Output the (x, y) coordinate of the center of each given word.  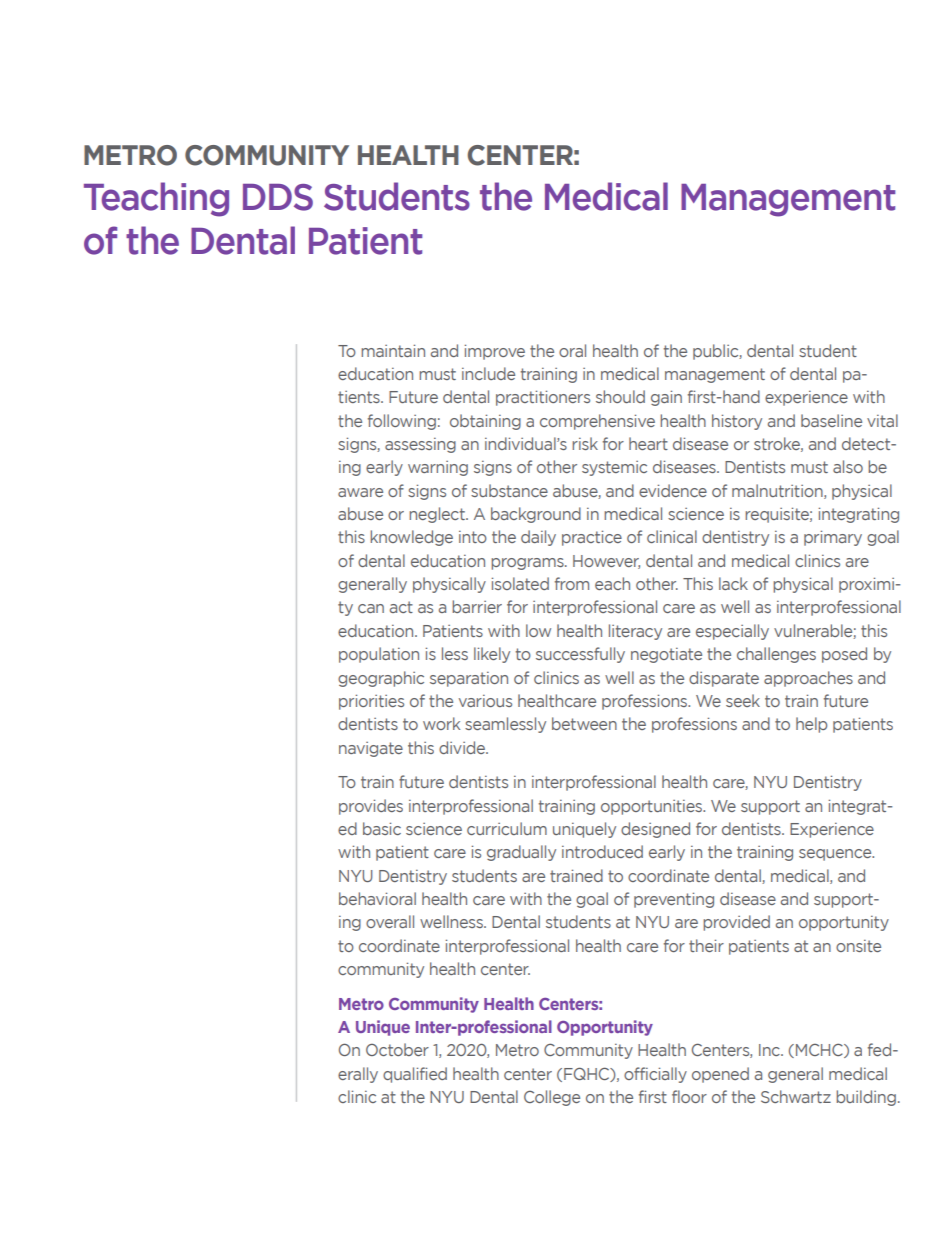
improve (495, 352)
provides (371, 807)
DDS (278, 197)
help (811, 725)
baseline (831, 420)
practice (592, 538)
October (397, 1049)
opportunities (653, 807)
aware (360, 492)
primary (833, 538)
